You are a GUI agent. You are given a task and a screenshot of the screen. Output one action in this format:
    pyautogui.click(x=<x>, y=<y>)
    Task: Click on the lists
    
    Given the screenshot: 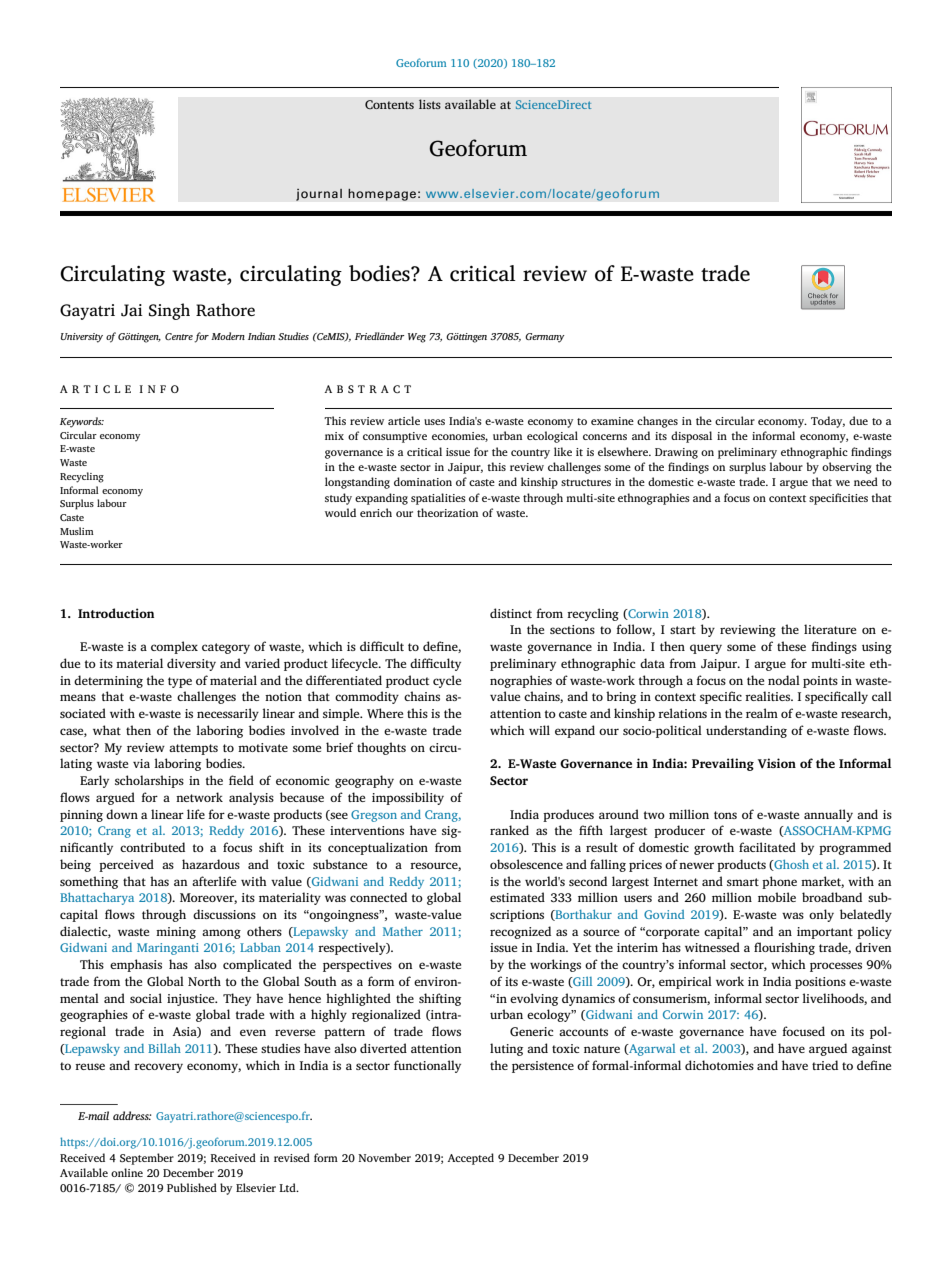 What is the action you would take?
    pyautogui.click(x=430, y=104)
